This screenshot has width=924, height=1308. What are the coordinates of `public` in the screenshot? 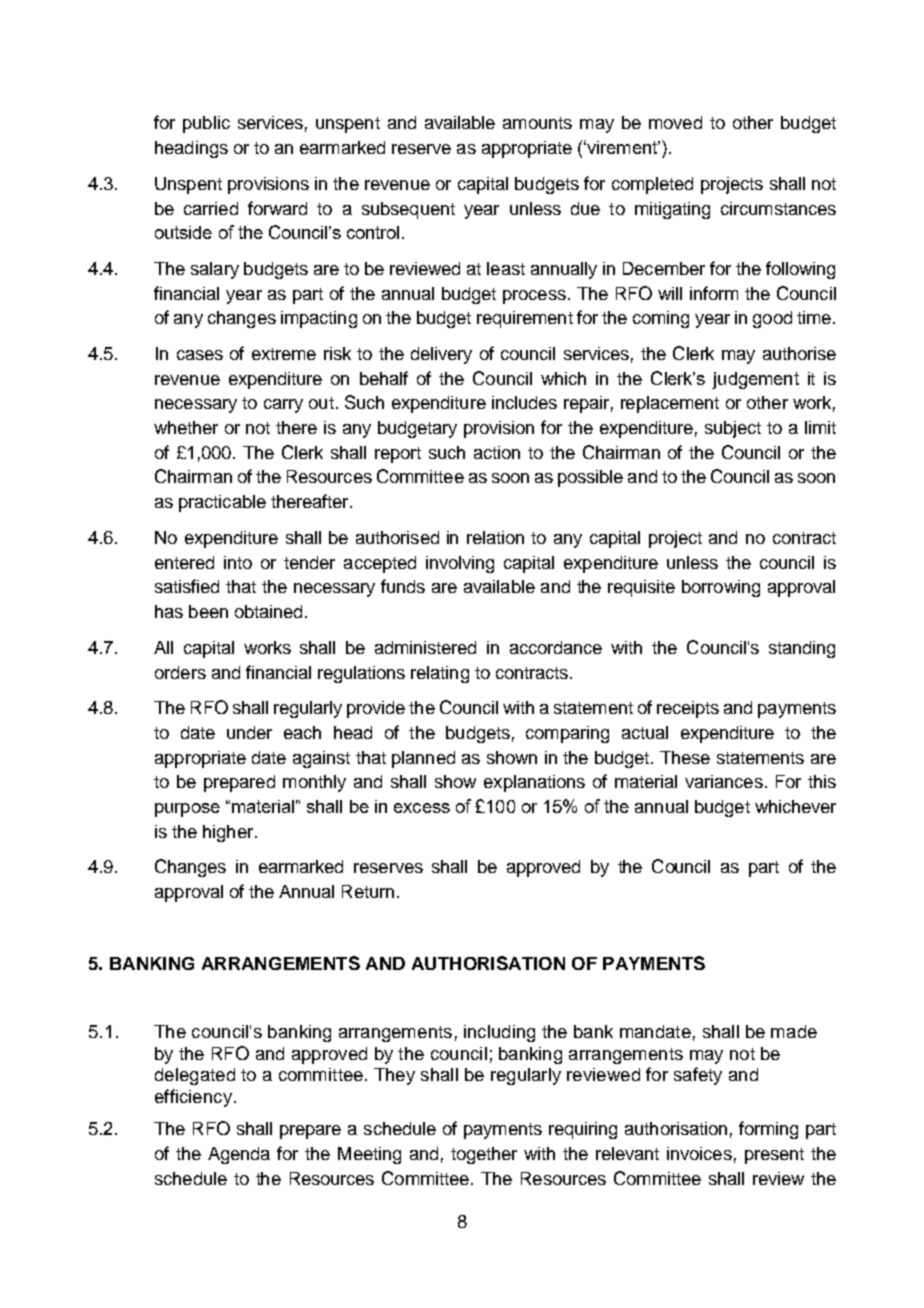 It's located at (206, 124).
